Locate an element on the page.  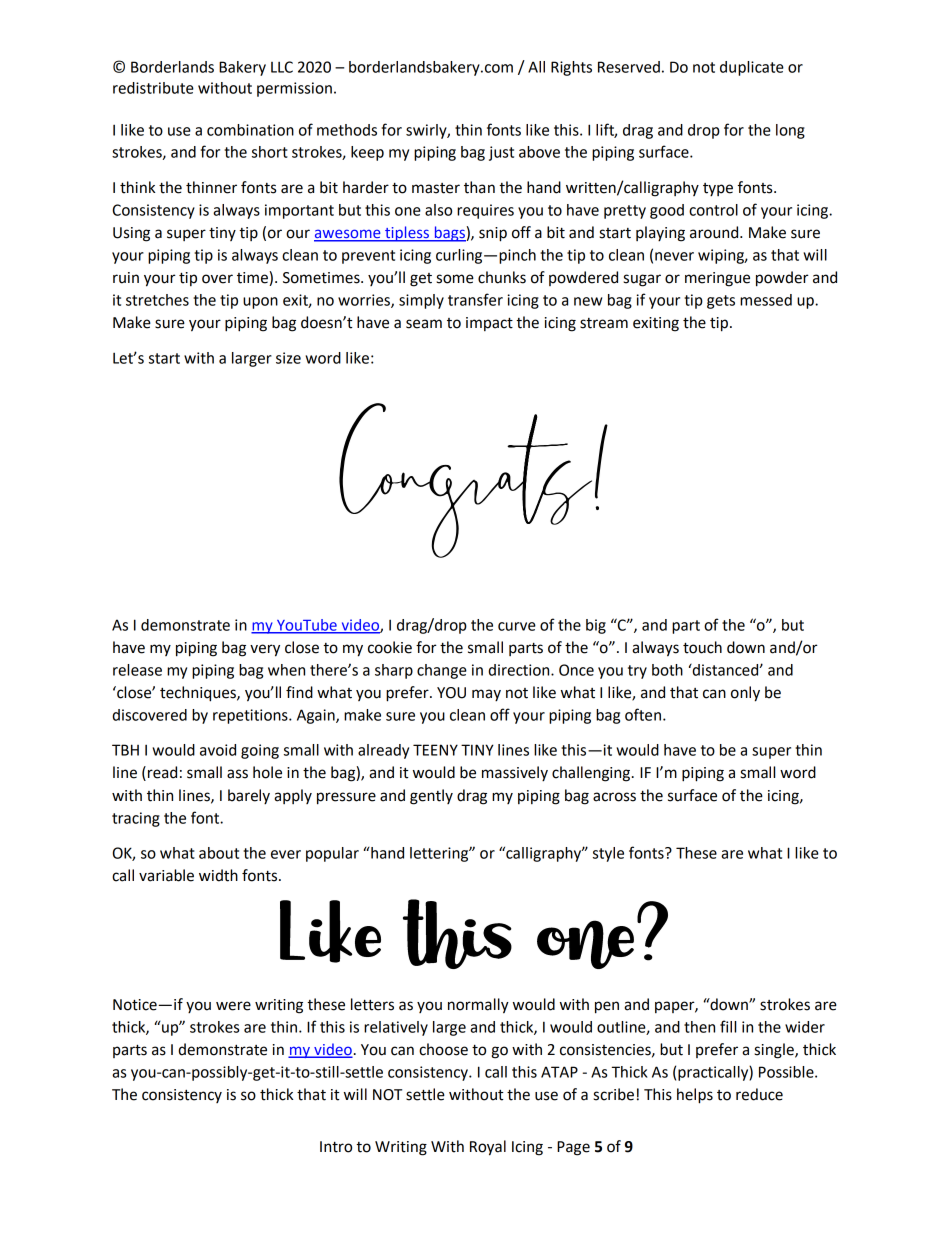
duplicate is located at coordinates (752, 68).
